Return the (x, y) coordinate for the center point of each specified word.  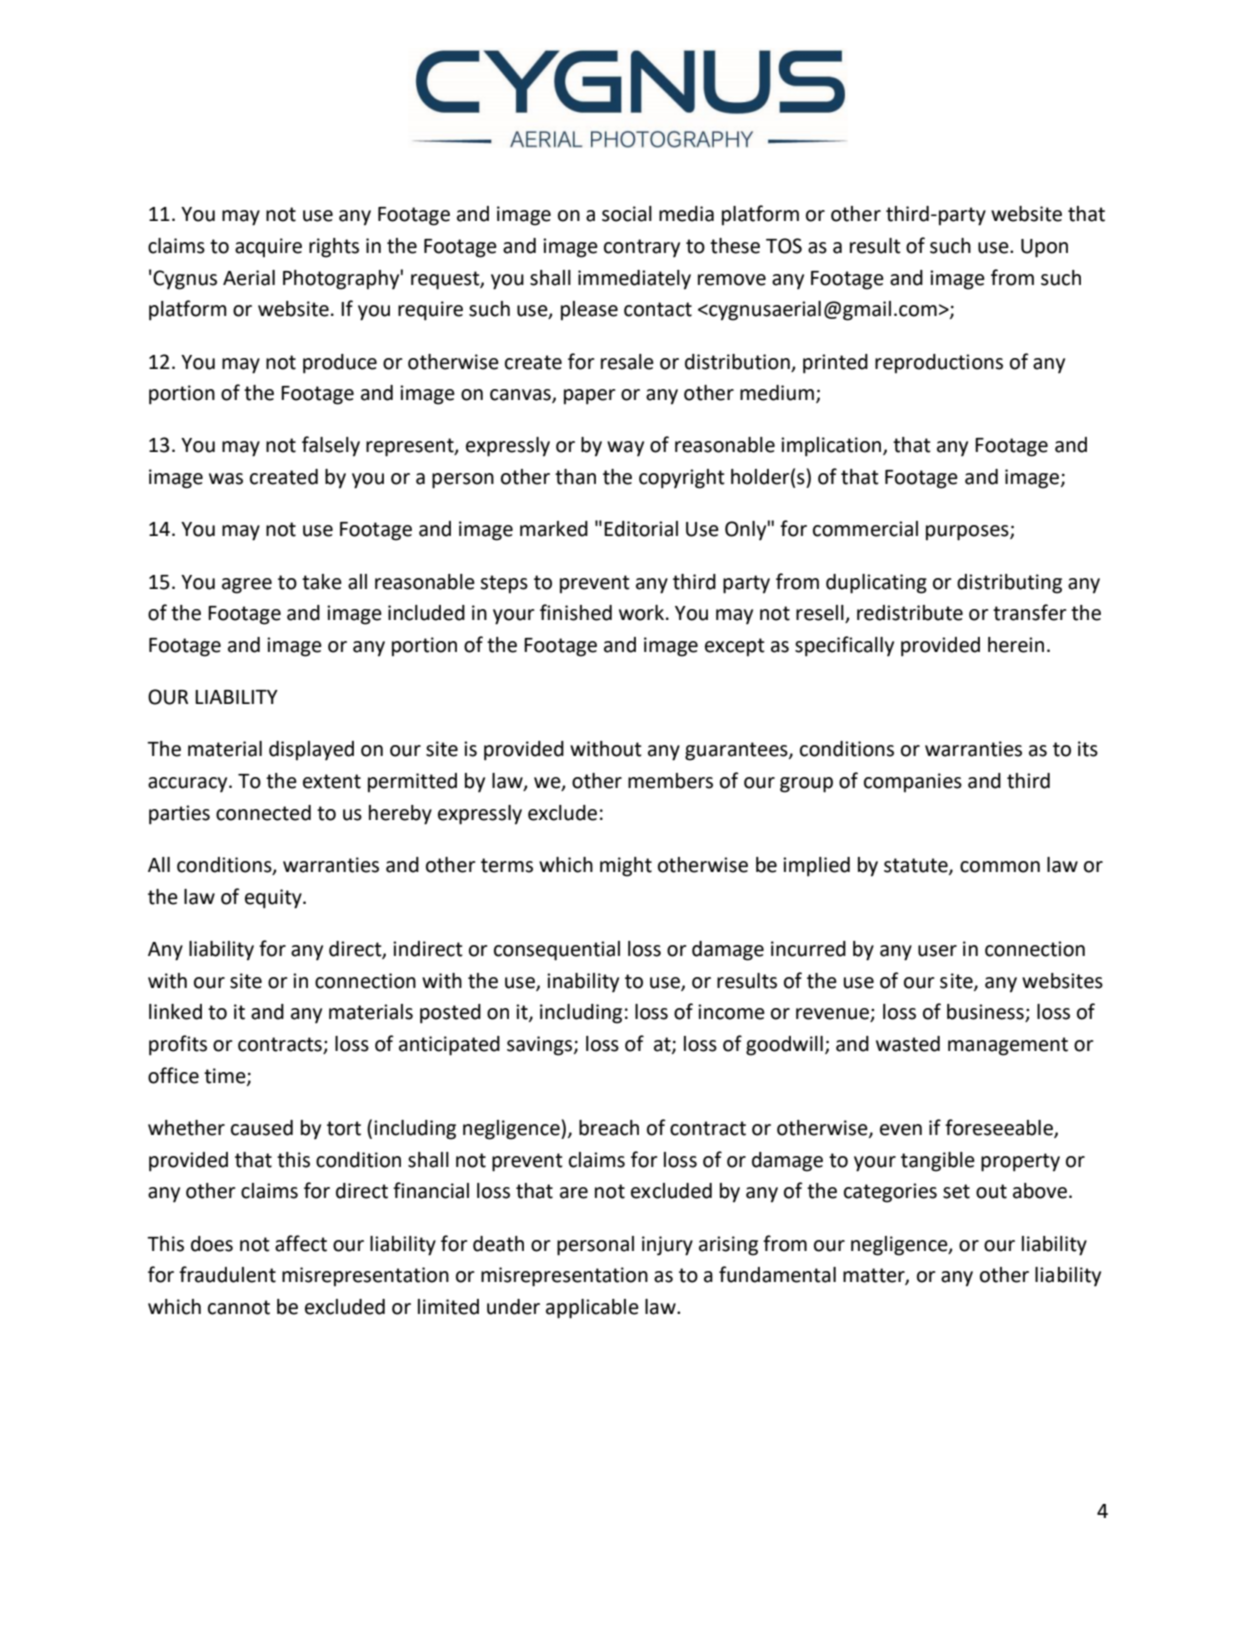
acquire (268, 247)
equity (274, 899)
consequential (557, 951)
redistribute (910, 613)
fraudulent (227, 1274)
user (937, 951)
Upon (1044, 248)
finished (576, 612)
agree (247, 586)
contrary (642, 248)
